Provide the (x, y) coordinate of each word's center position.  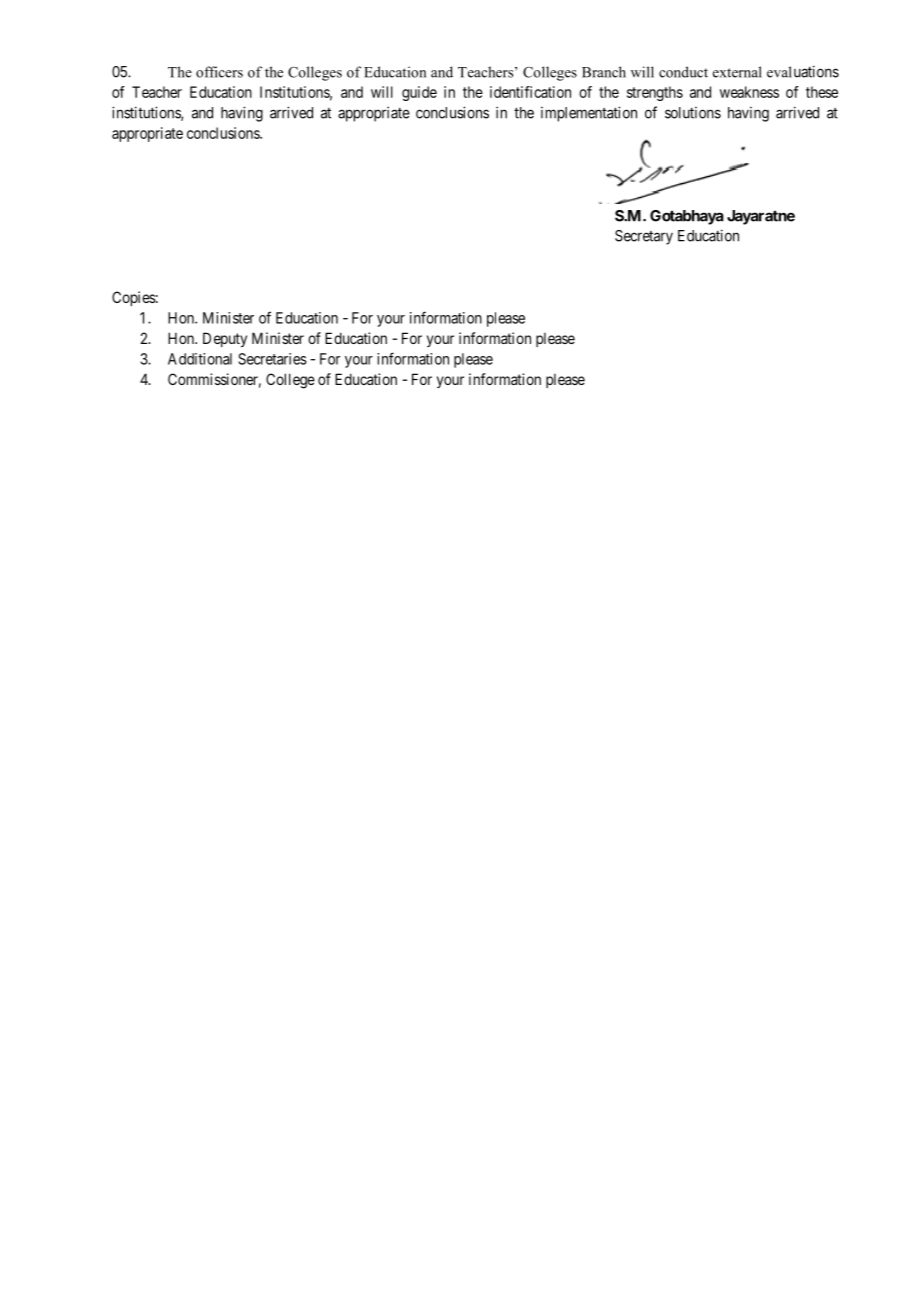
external (737, 72)
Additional (200, 359)
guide (419, 93)
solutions (693, 113)
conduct (683, 72)
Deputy (225, 339)
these (822, 92)
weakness (749, 92)
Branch (604, 72)
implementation (589, 114)
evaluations (803, 71)
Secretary (644, 237)
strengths (655, 93)
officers (219, 72)
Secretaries (272, 359)
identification (530, 92)
